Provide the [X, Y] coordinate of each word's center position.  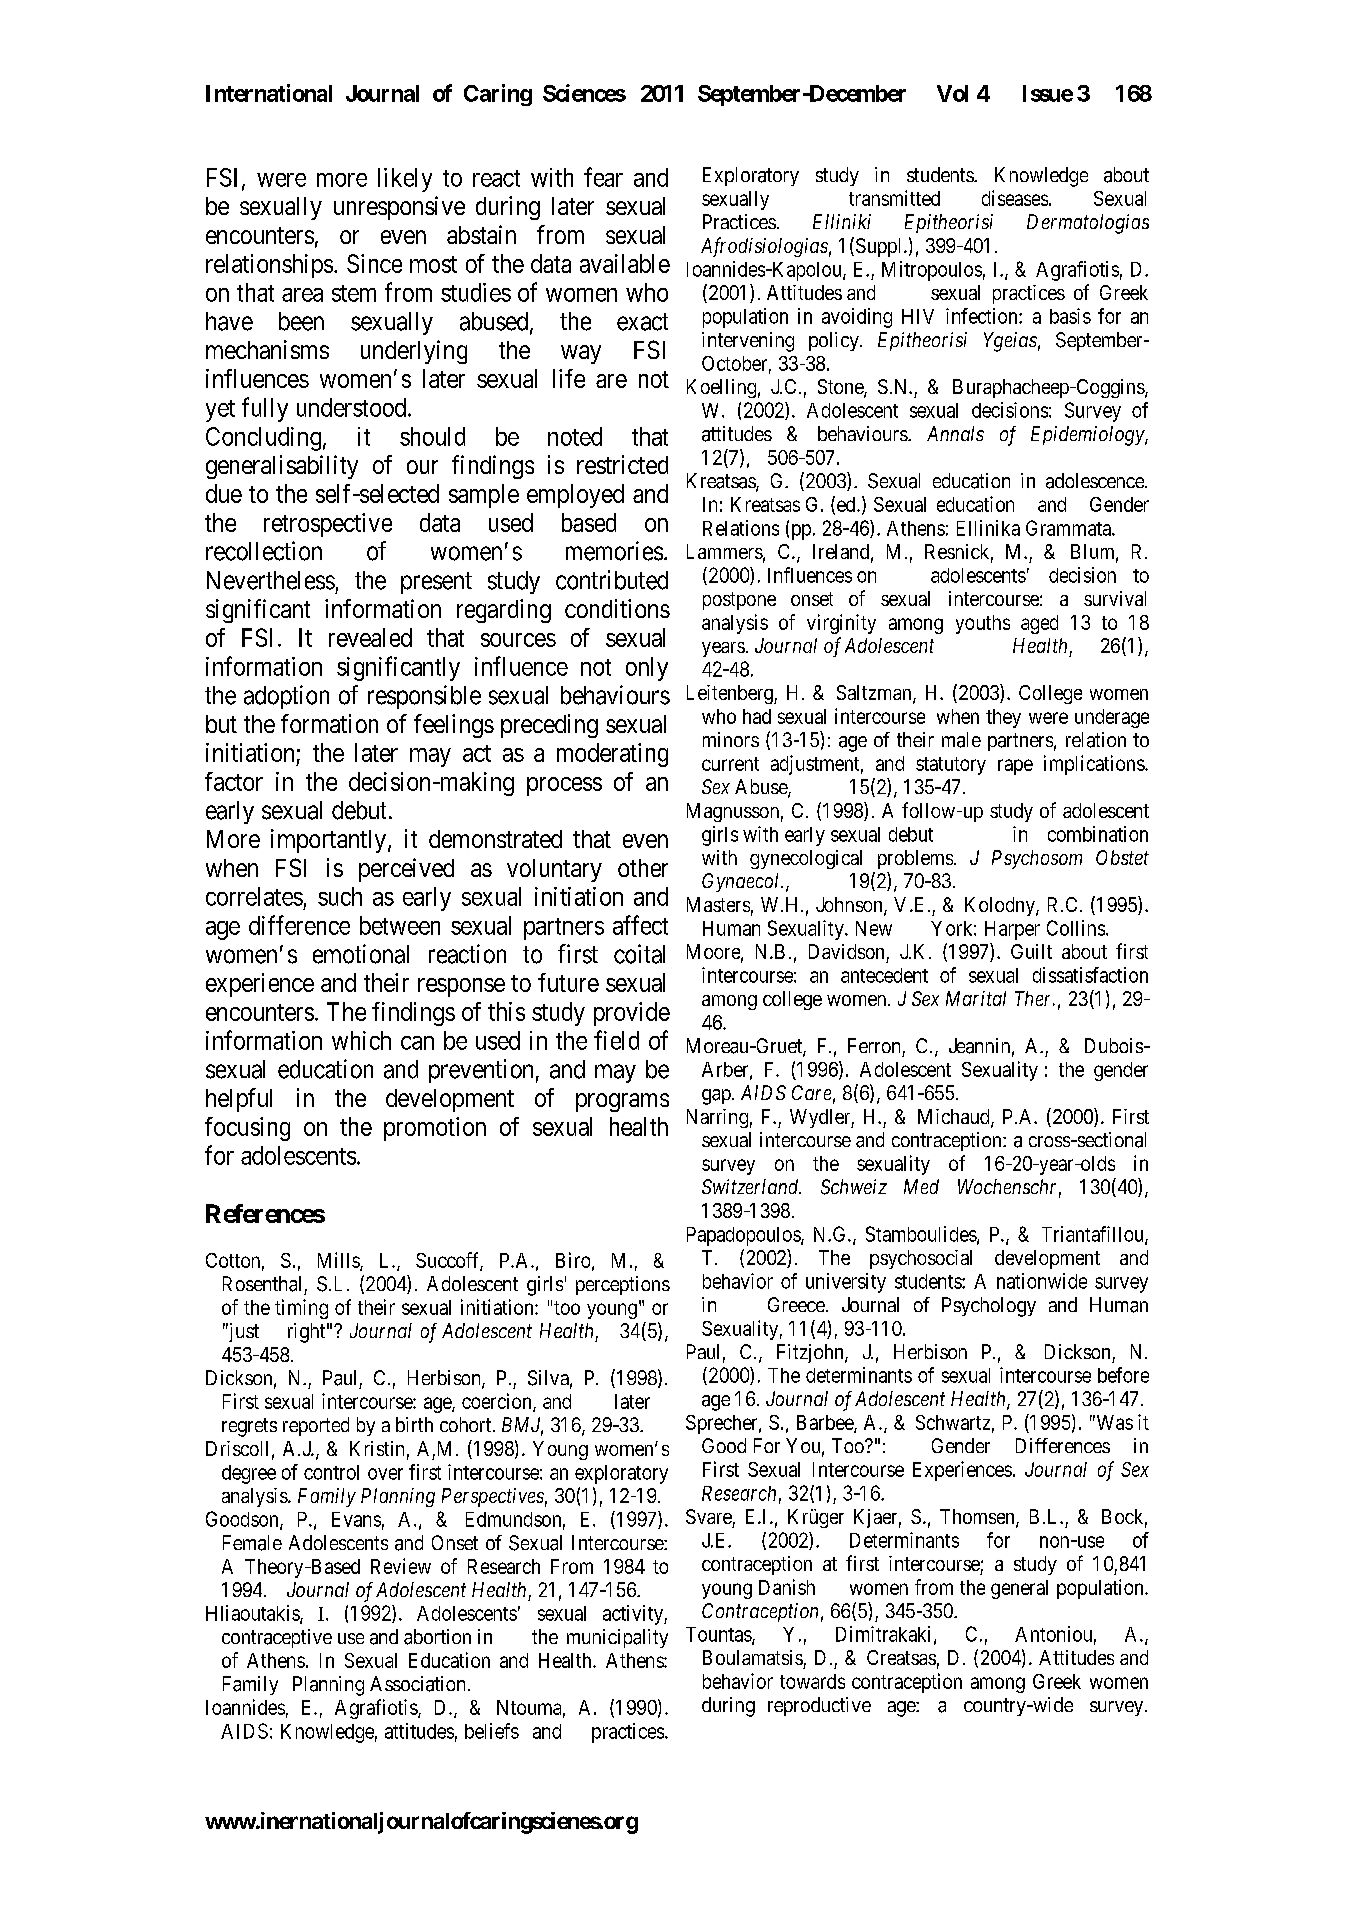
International [269, 93]
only [647, 669]
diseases [1015, 198]
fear [603, 177]
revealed [370, 637]
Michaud [955, 1118]
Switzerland [751, 1186]
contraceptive [277, 1638]
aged [1039, 624]
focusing [247, 1129]
